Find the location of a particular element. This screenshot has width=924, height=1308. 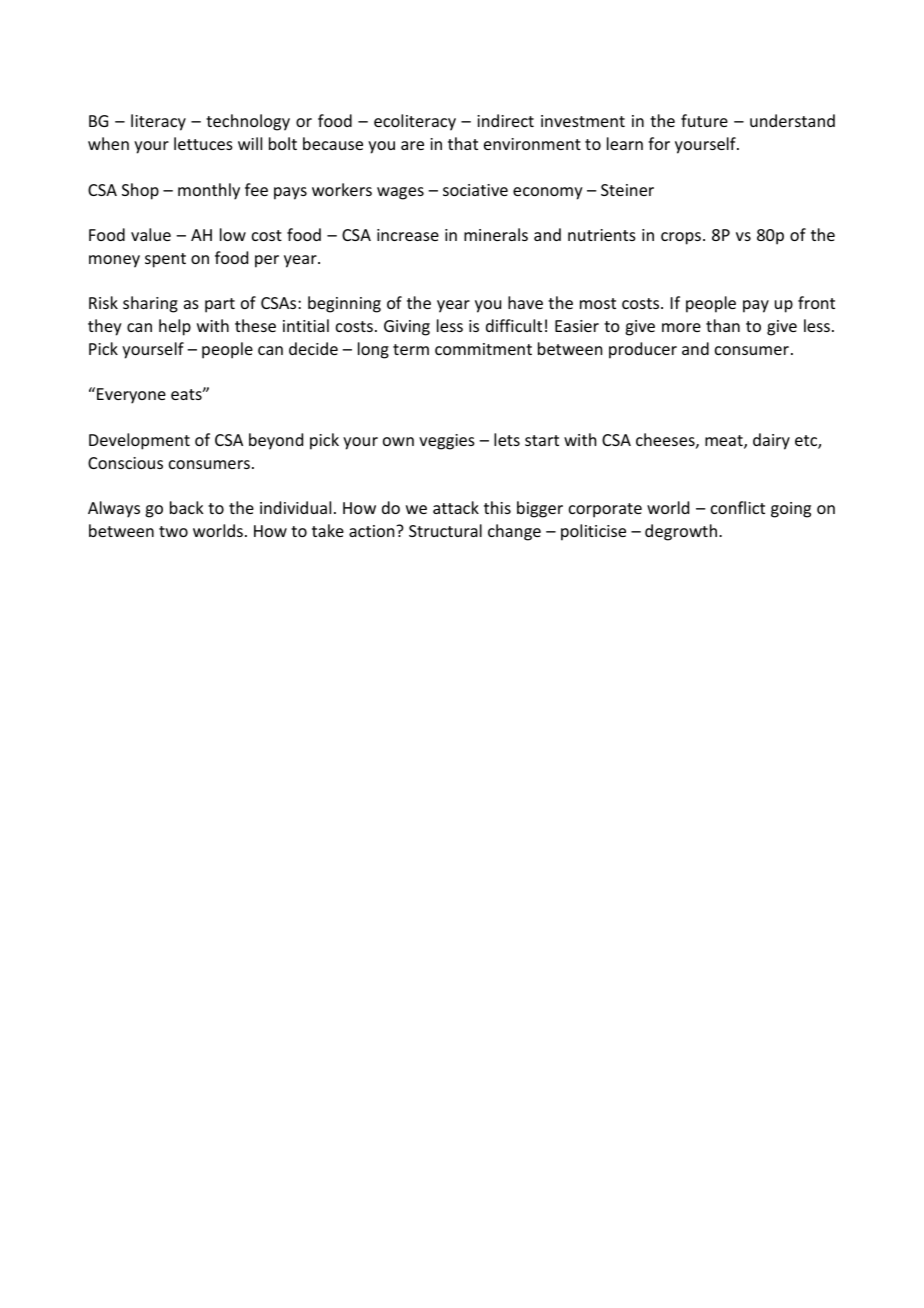

future is located at coordinates (704, 120).
